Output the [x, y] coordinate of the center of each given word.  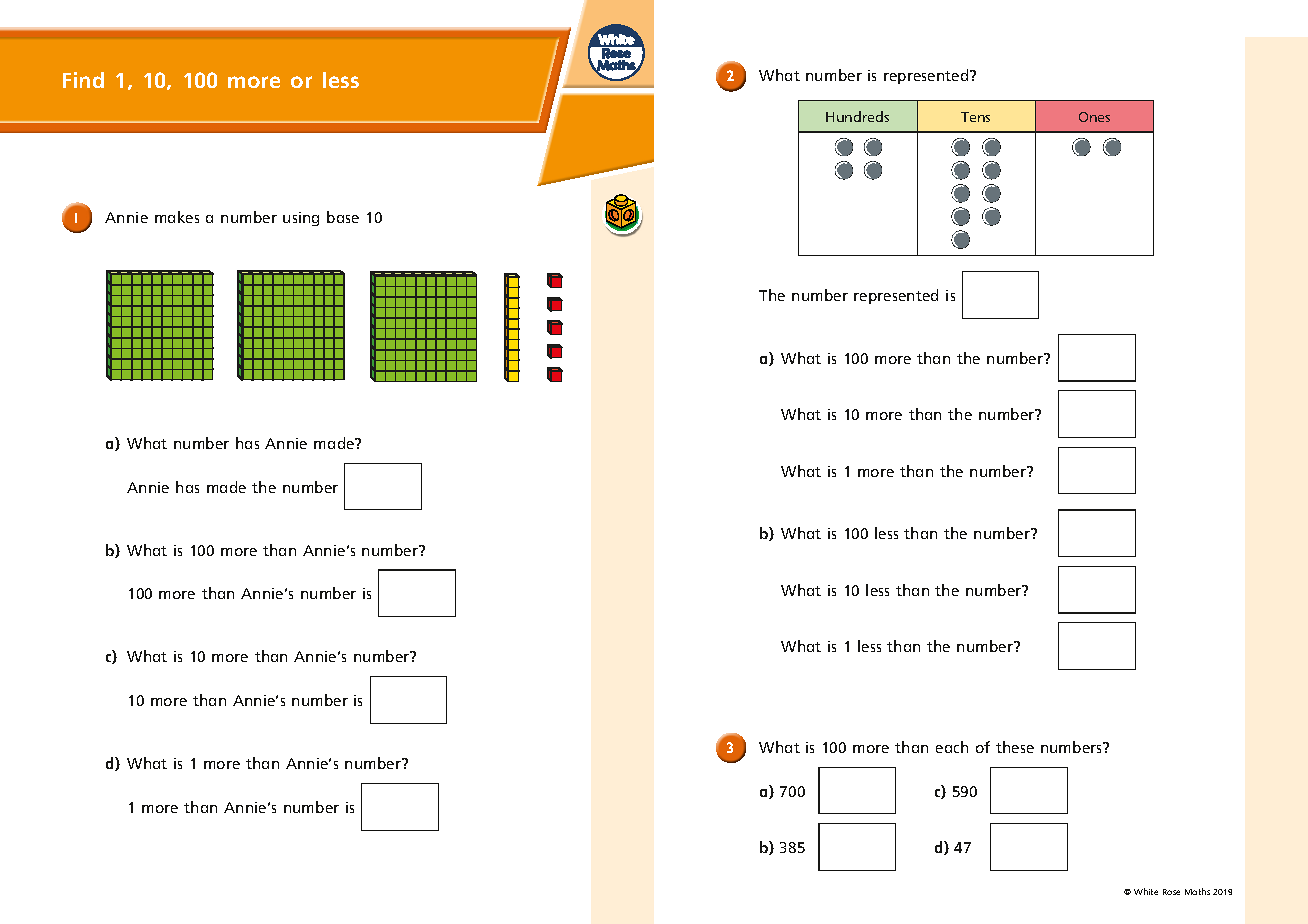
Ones [1094, 117]
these [1015, 747]
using [301, 219]
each [952, 747]
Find [83, 80]
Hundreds [857, 116]
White [1146, 891]
